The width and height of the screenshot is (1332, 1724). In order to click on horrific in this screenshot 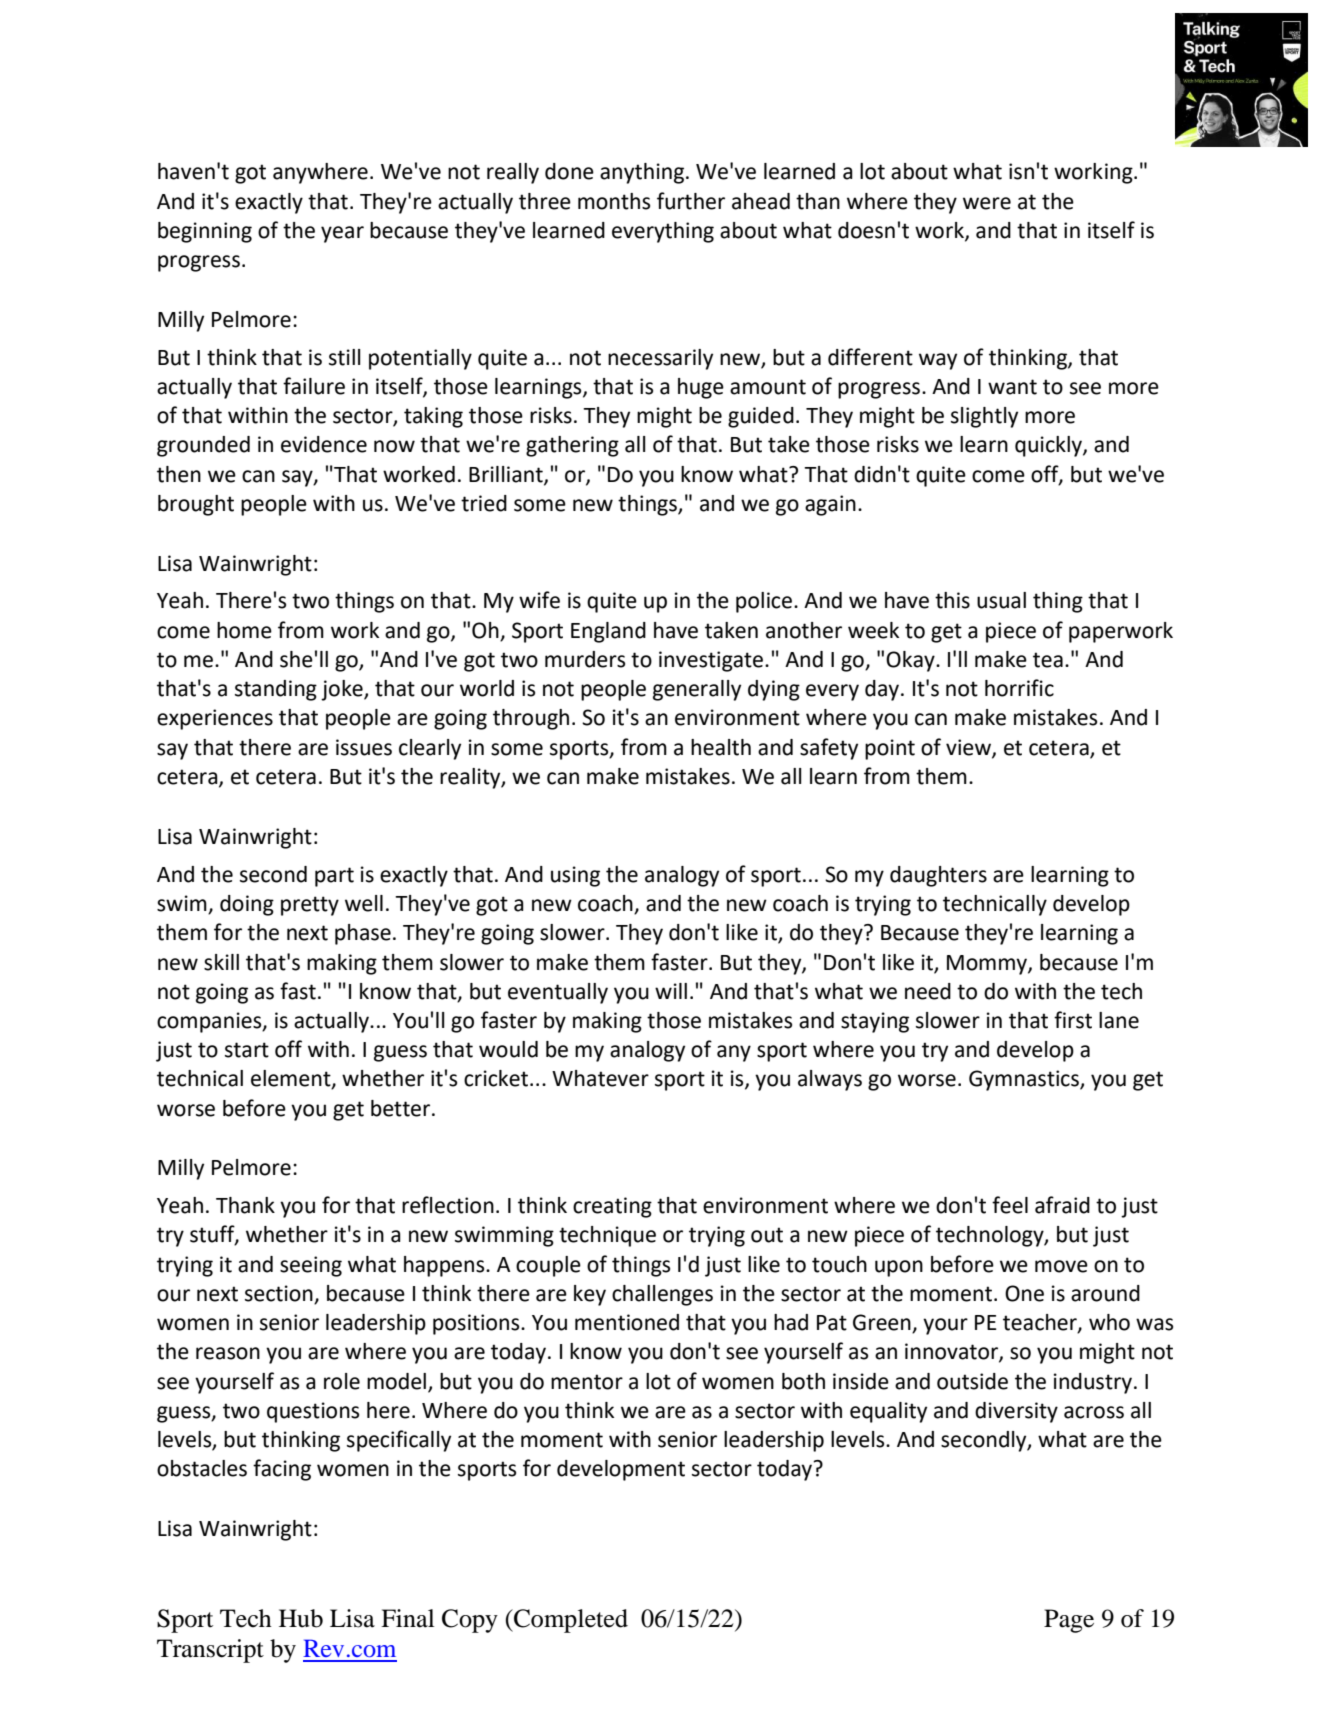, I will do `click(1019, 688)`.
